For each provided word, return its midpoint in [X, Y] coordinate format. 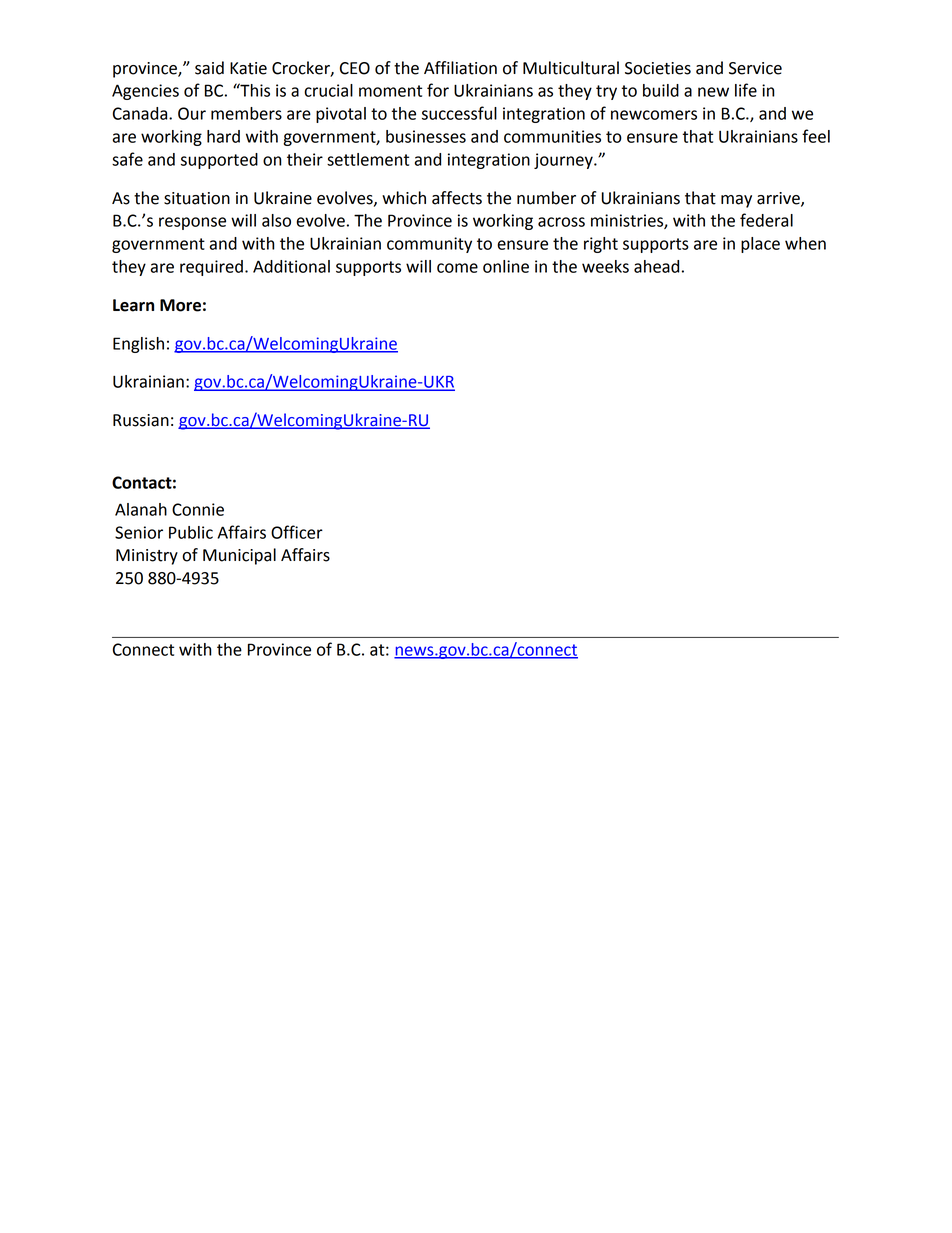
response [192, 223]
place [760, 245]
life [746, 90]
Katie [248, 68]
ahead [656, 266]
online [506, 266]
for [438, 90]
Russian [141, 420]
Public [191, 532]
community [429, 245]
